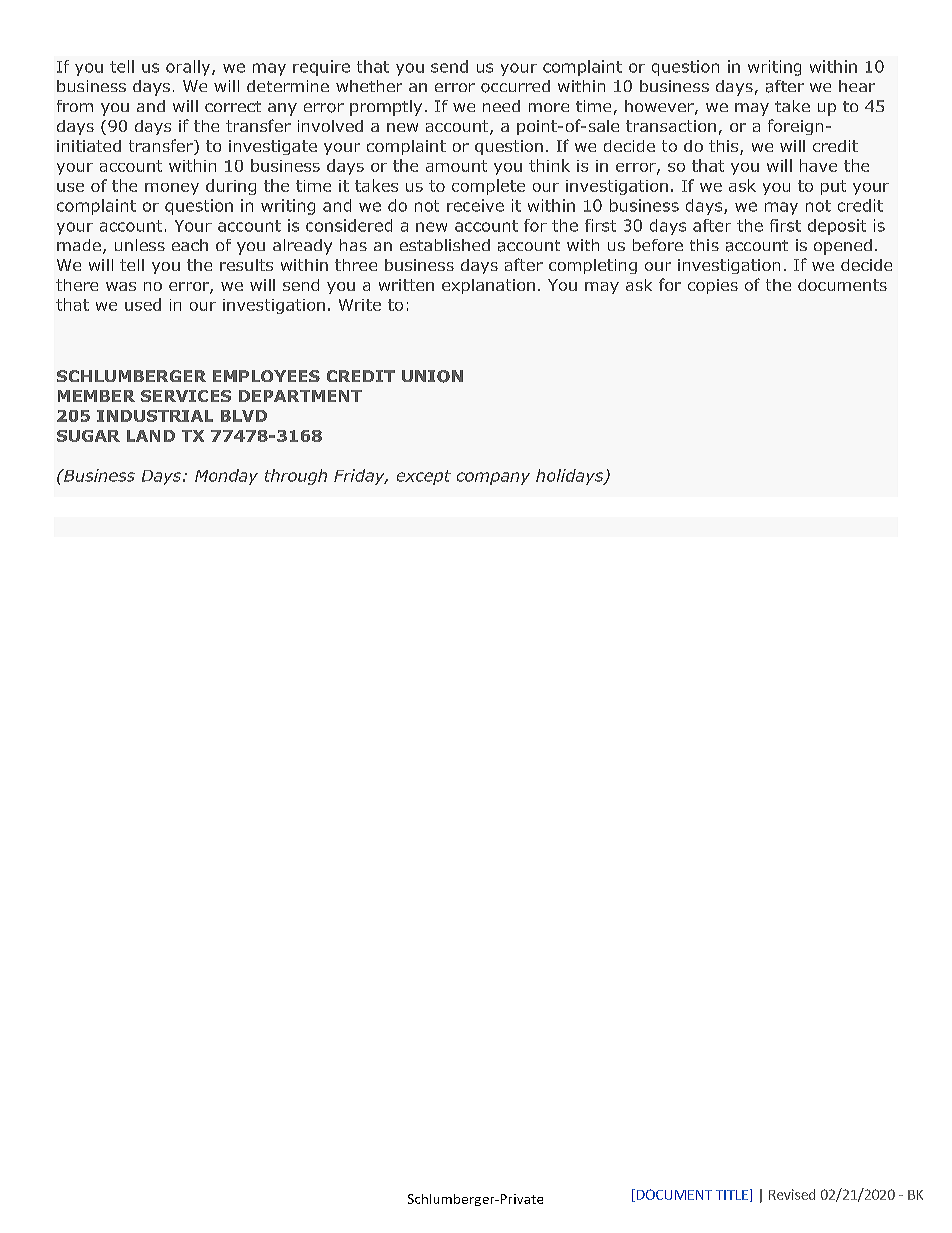 This screenshot has height=1233, width=952. Describe the element at coordinates (432, 376) in the screenshot. I see `UNION` at that location.
